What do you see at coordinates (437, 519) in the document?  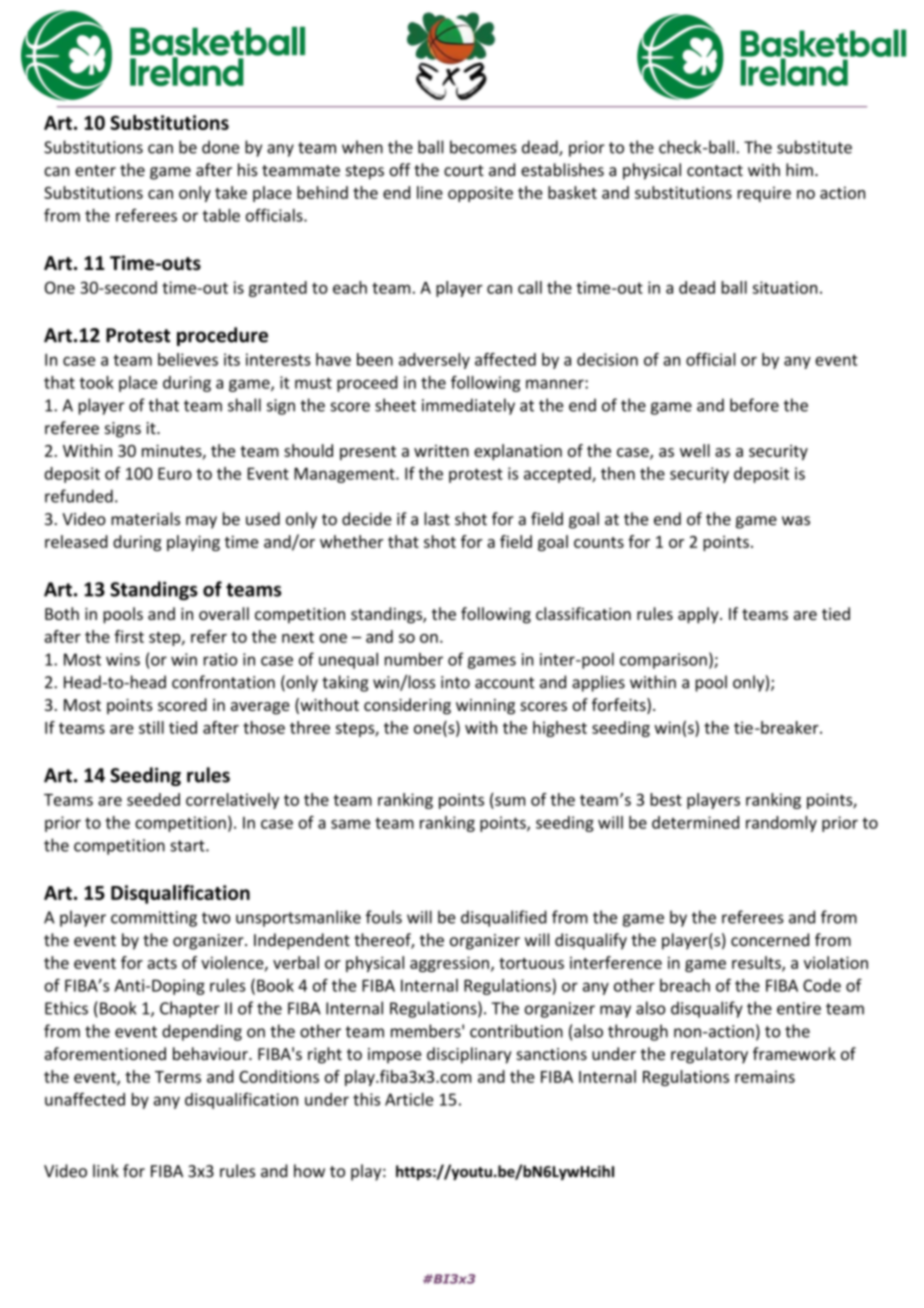 I see `last` at bounding box center [437, 519].
